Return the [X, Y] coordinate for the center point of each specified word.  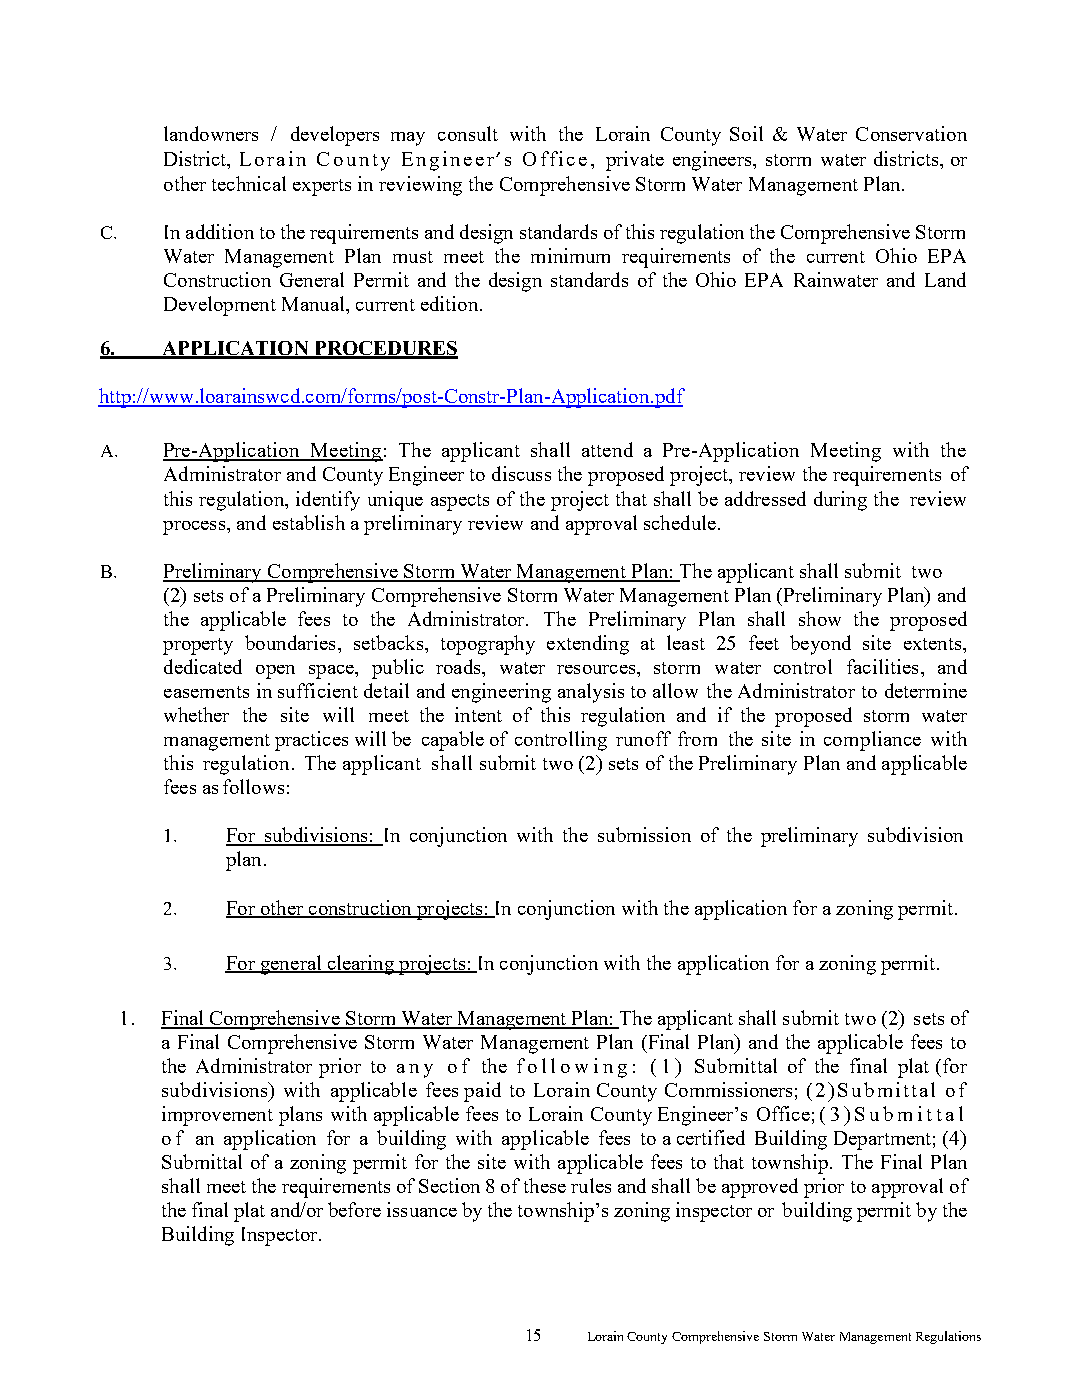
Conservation [911, 133]
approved [760, 1188]
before [354, 1209]
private [635, 161]
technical [249, 183]
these [545, 1185]
